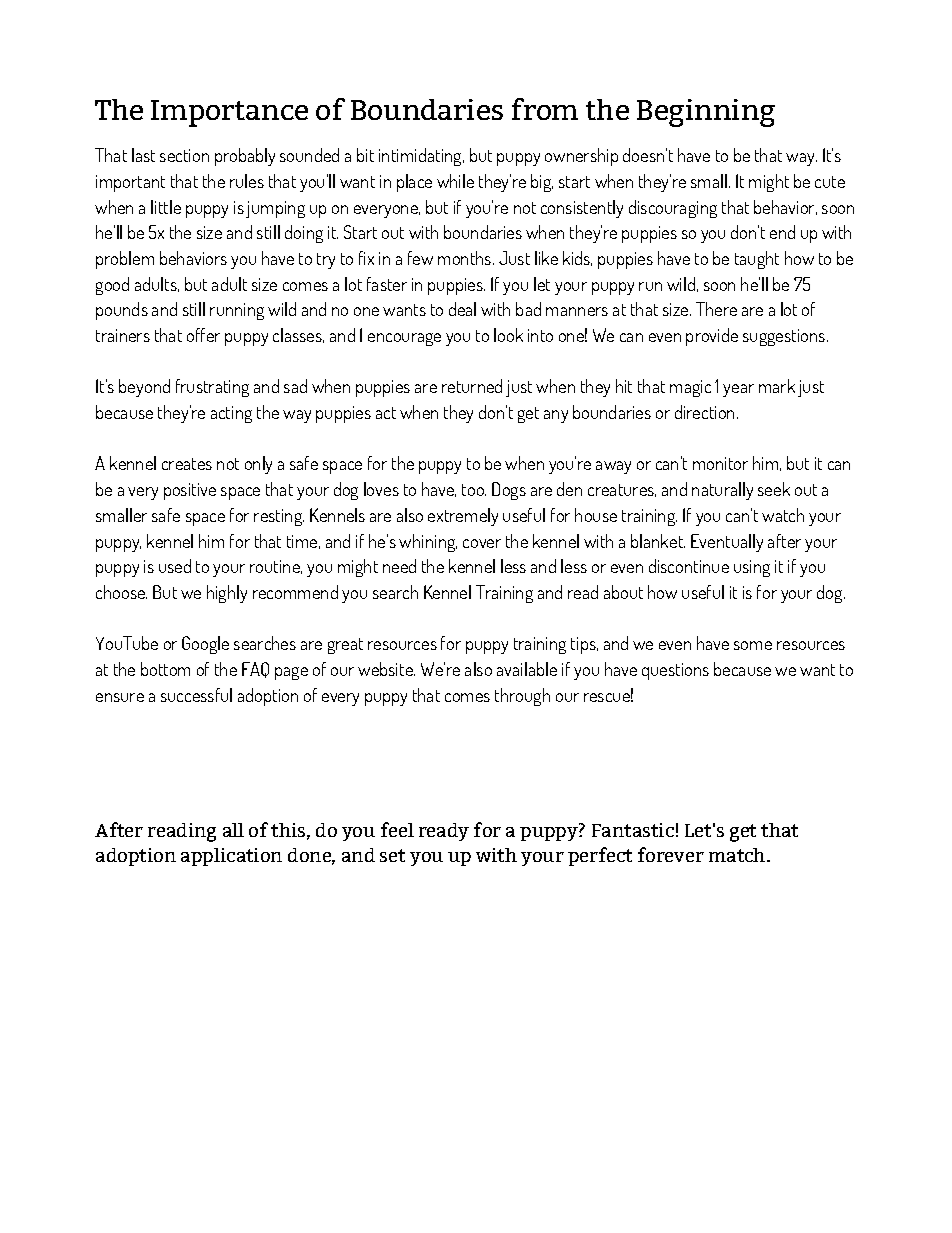  Describe the element at coordinates (722, 491) in the image. I see `naturally` at that location.
